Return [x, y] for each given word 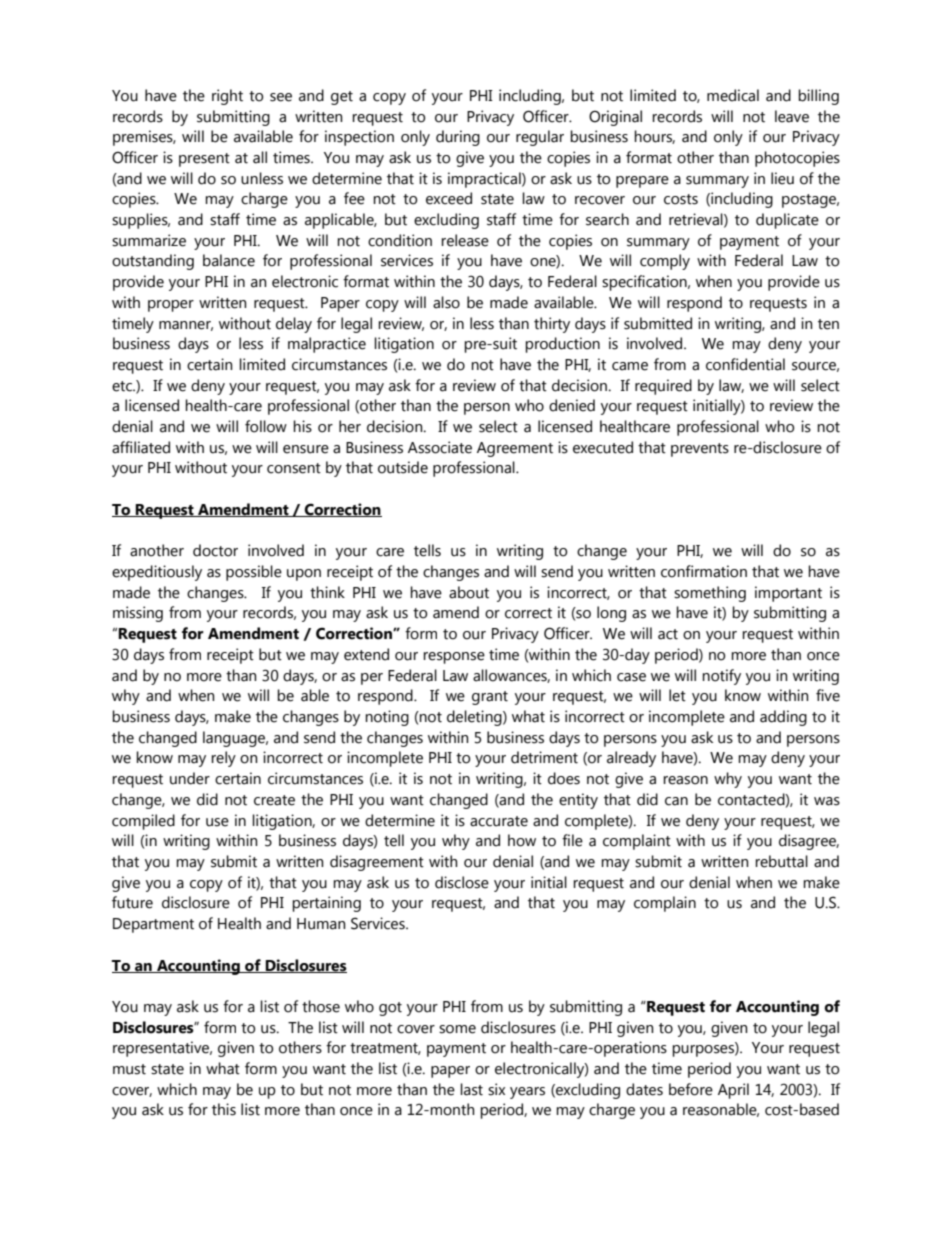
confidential [745, 364]
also [446, 302]
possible [254, 573]
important [788, 594]
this [224, 1109]
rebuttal [781, 861]
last [471, 1089]
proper [171, 306]
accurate [499, 821]
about [469, 592]
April [733, 1091]
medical [733, 95]
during [458, 138]
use [217, 822]
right [227, 97]
